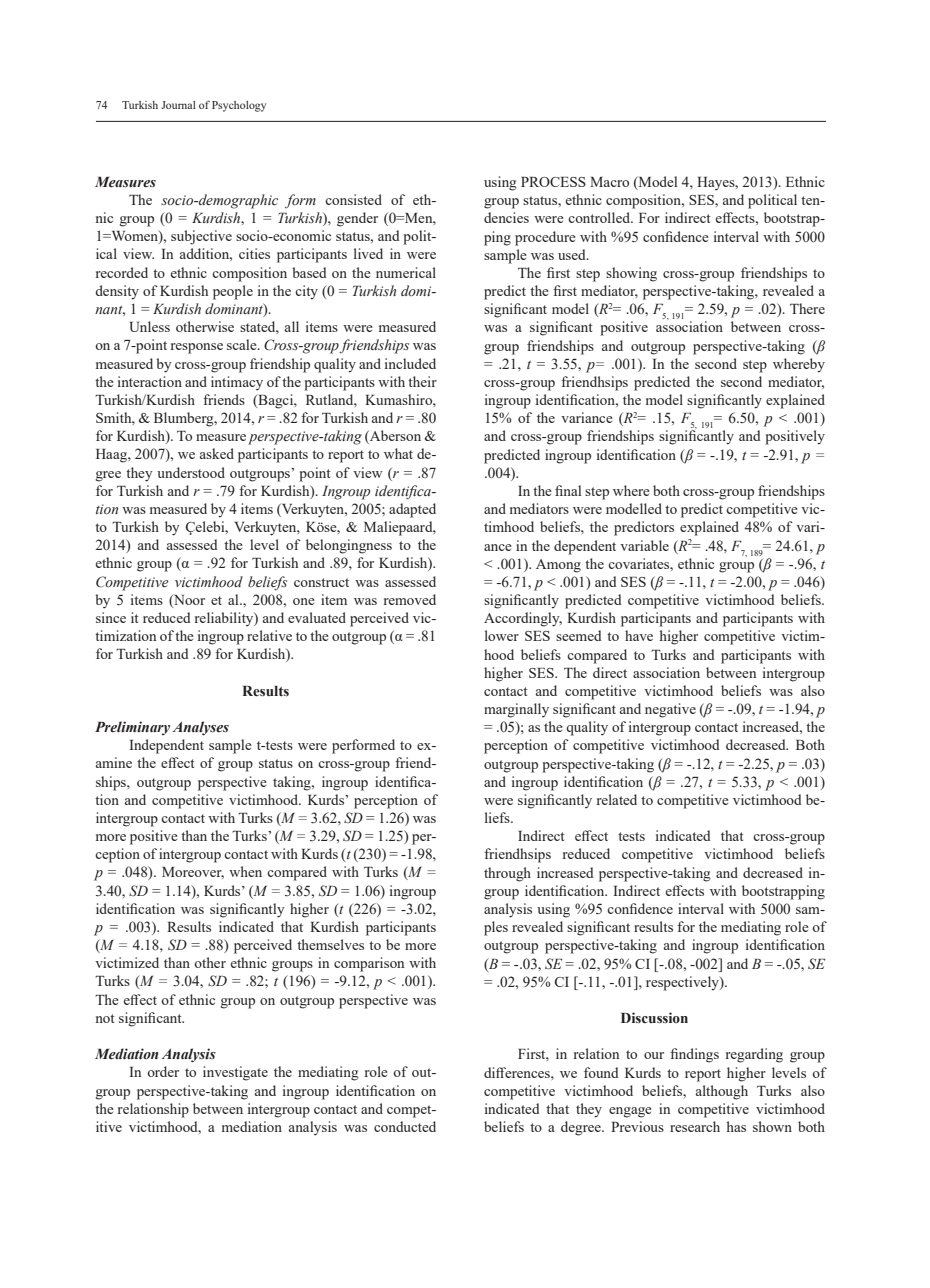  Describe the element at coordinates (553, 182) in the page. I see `PROCESS` at that location.
